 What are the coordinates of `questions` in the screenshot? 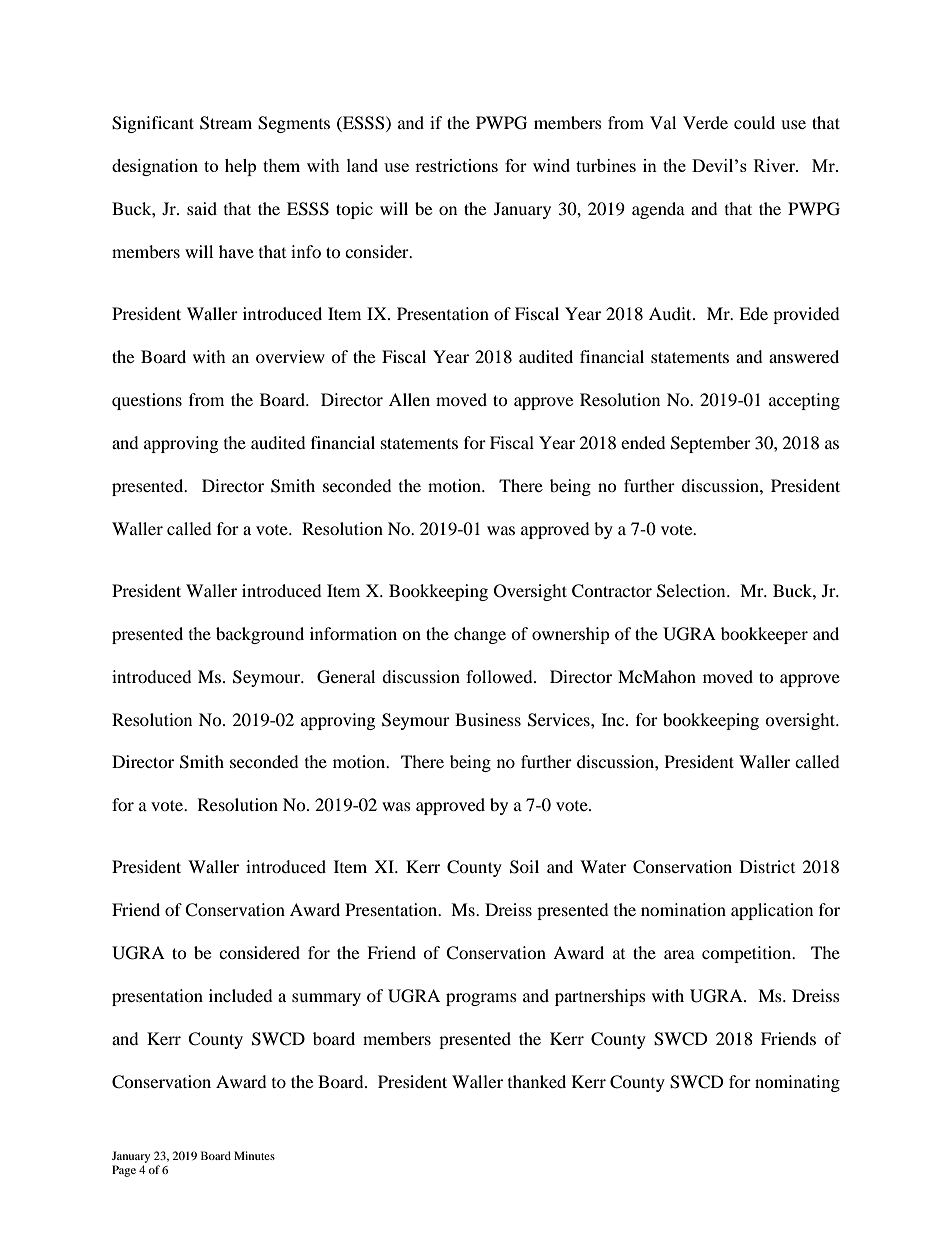 It's located at (147, 401).
